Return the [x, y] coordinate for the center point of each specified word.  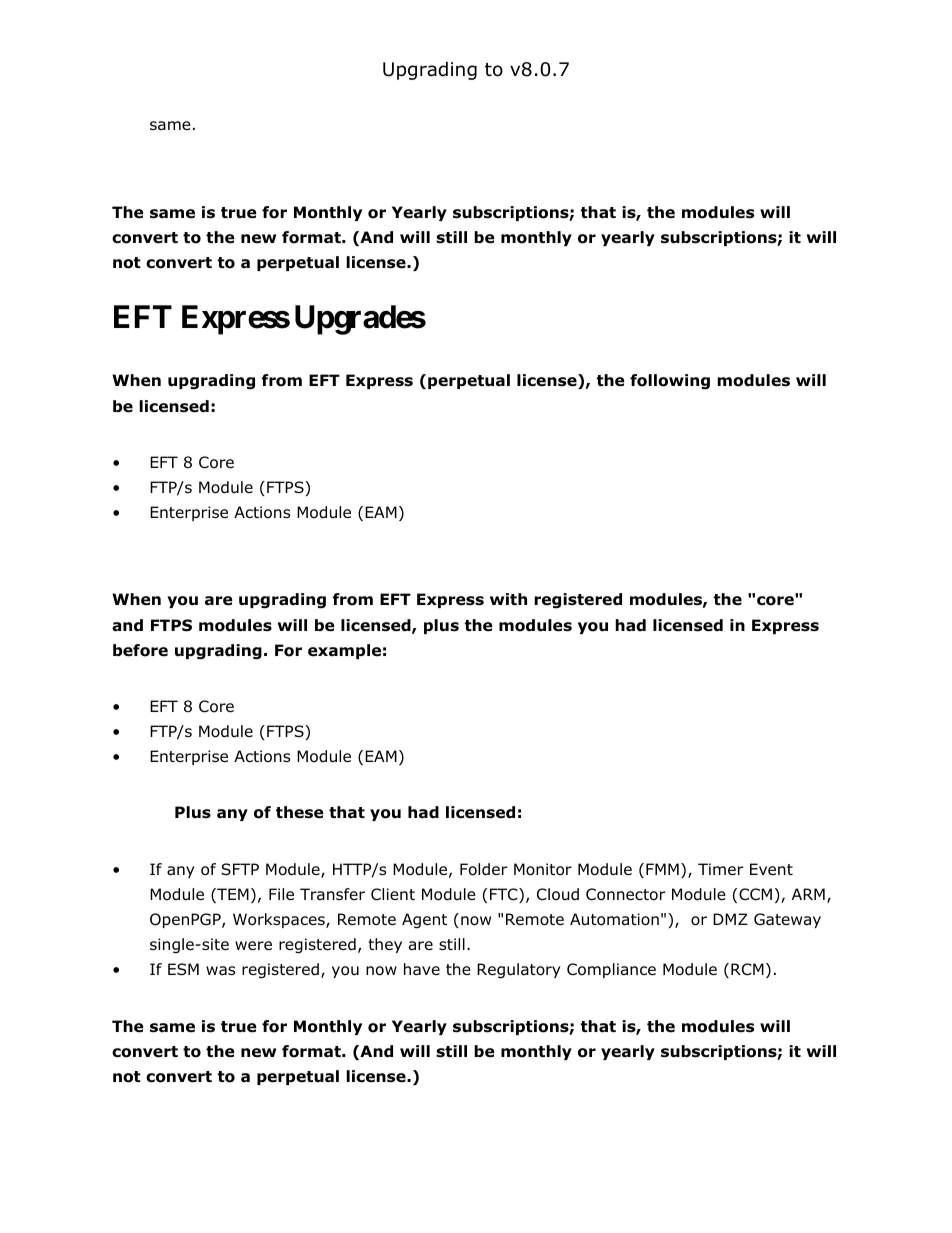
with [508, 599]
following [670, 381]
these [299, 812]
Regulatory [519, 971]
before [140, 650]
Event [771, 869]
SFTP [240, 869]
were [253, 945]
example [344, 651]
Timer [721, 869]
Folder [484, 869]
